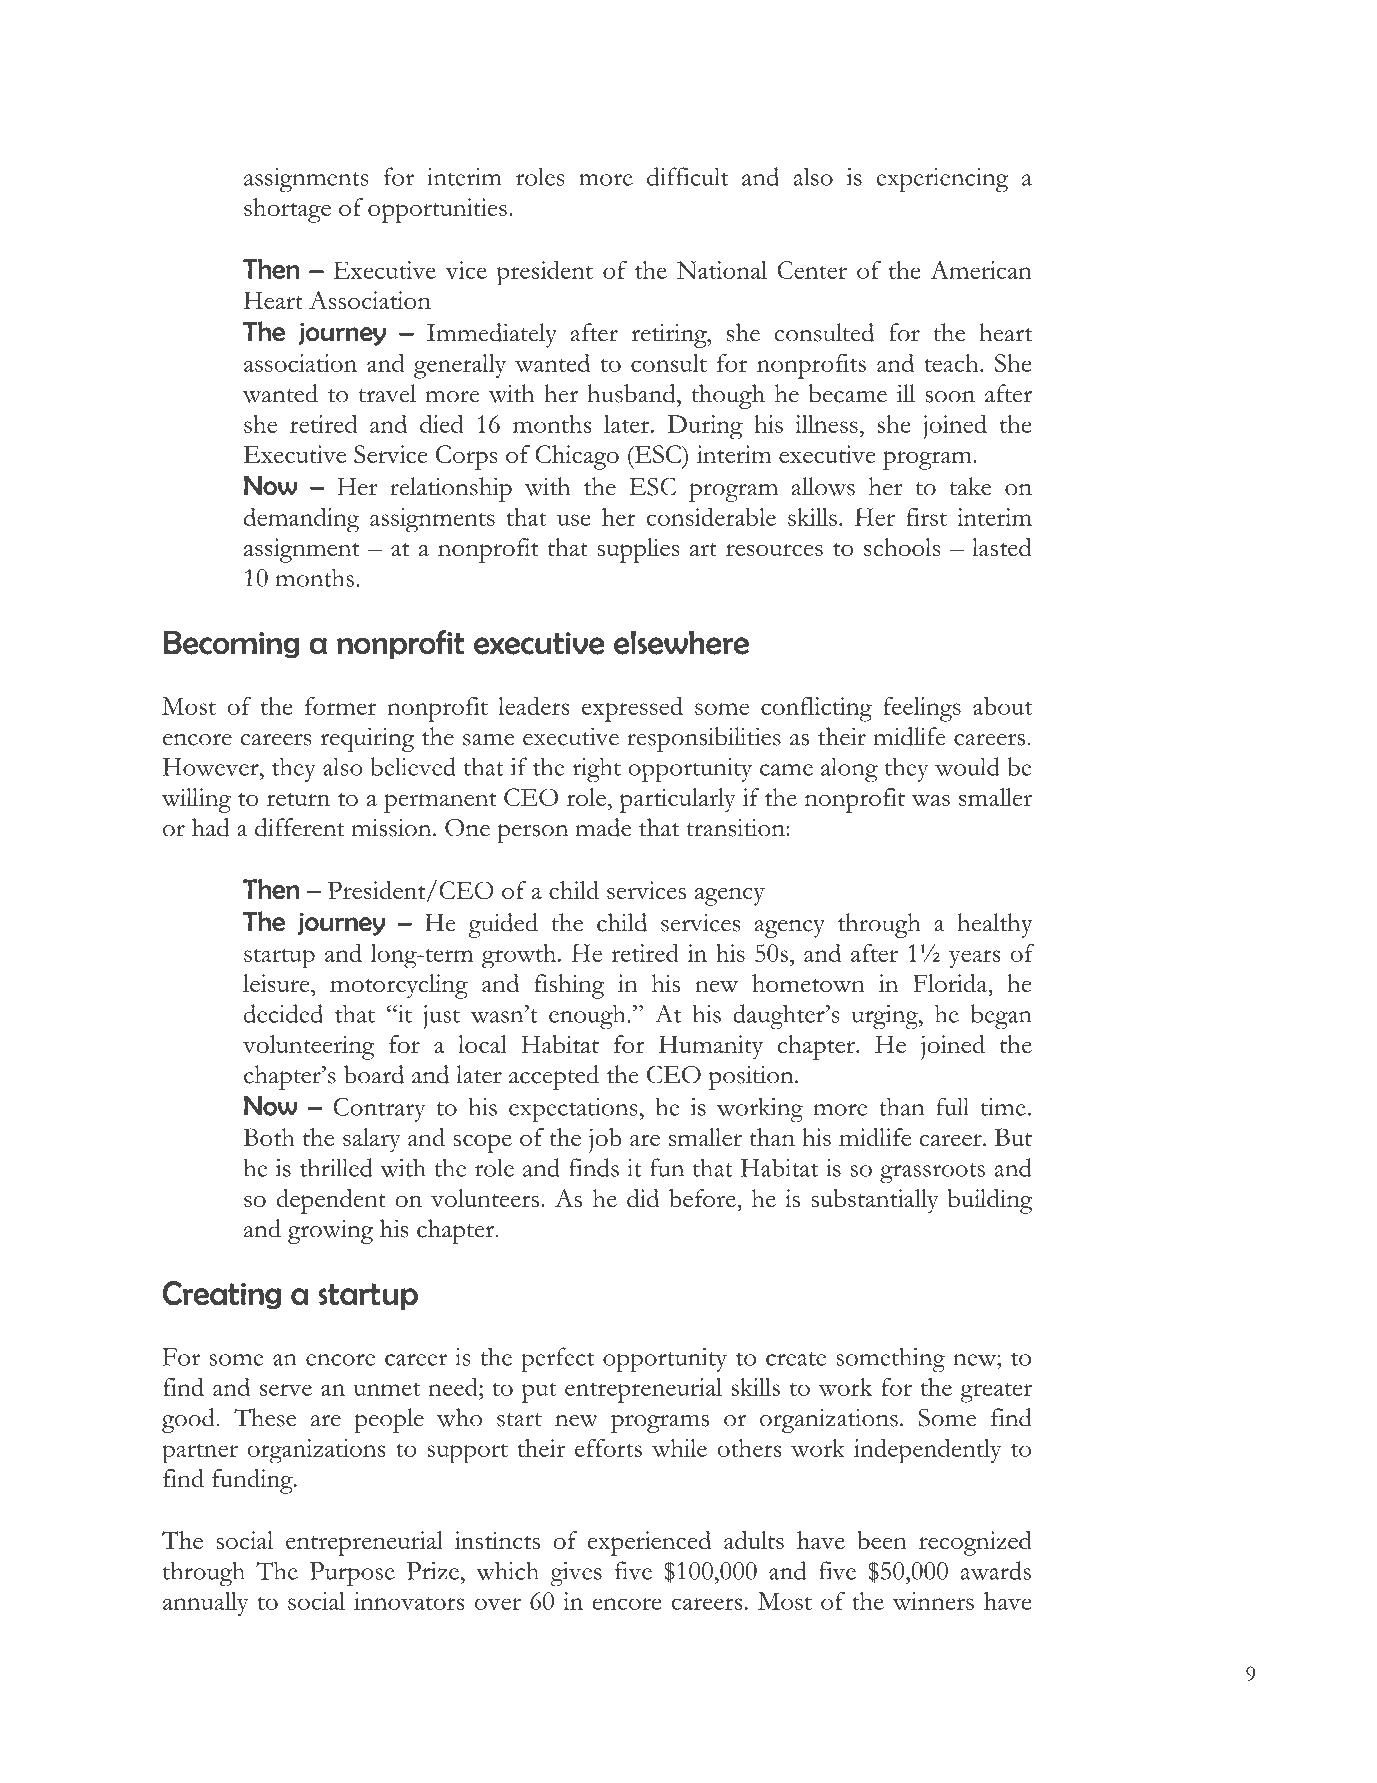 Image resolution: width=1377 pixels, height=1783 pixels. Describe the element at coordinates (603, 827) in the screenshot. I see `made` at that location.
